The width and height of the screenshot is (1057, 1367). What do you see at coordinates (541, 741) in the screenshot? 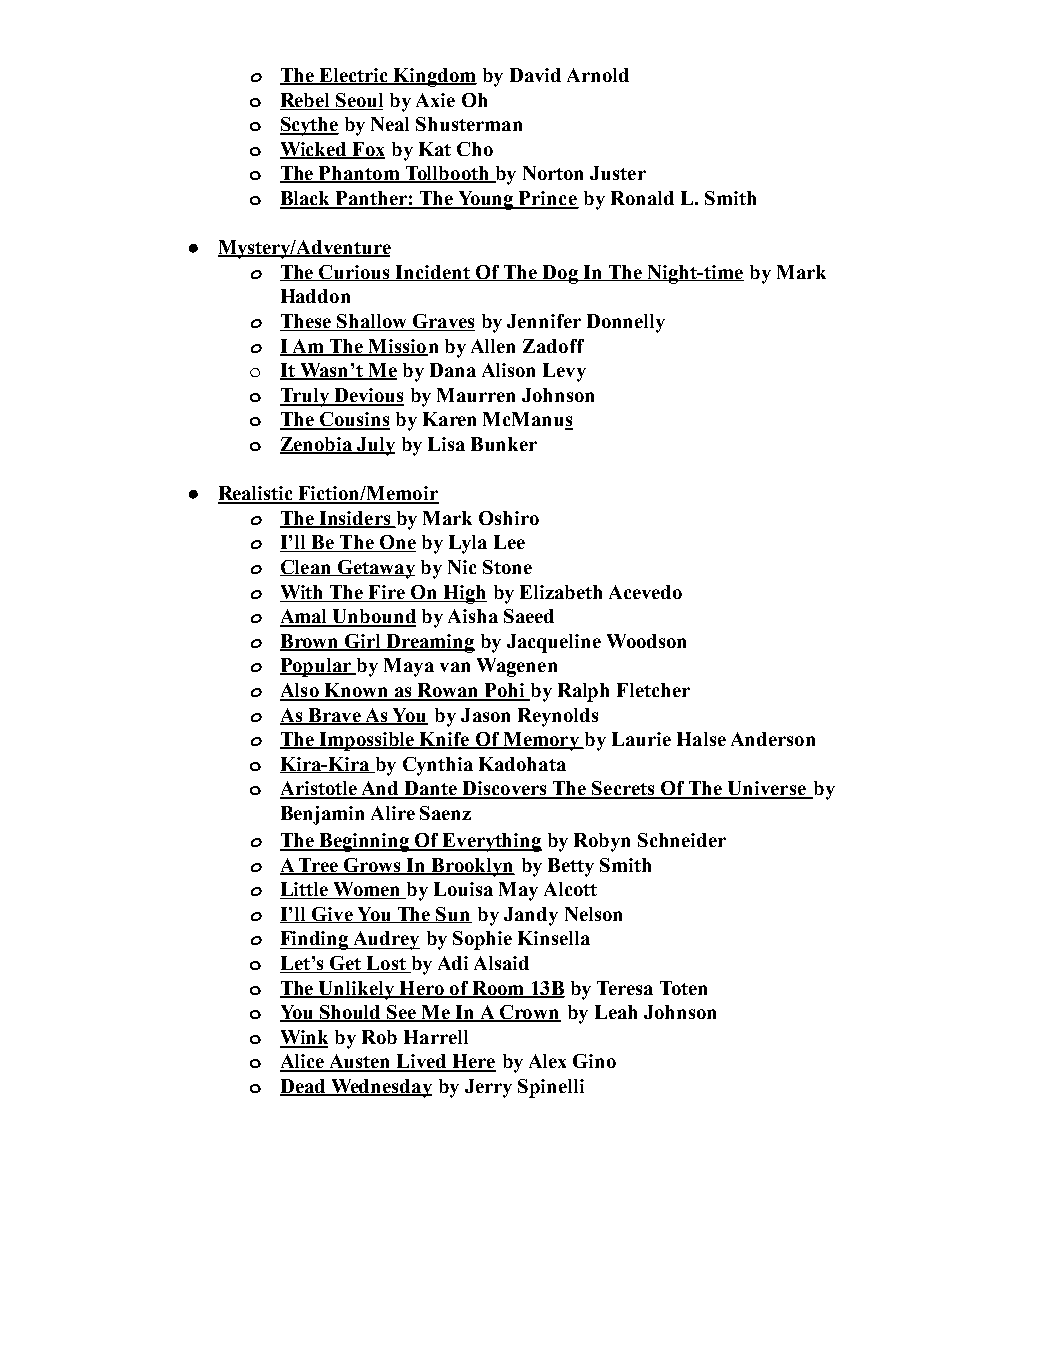
I see `Memory` at bounding box center [541, 741].
